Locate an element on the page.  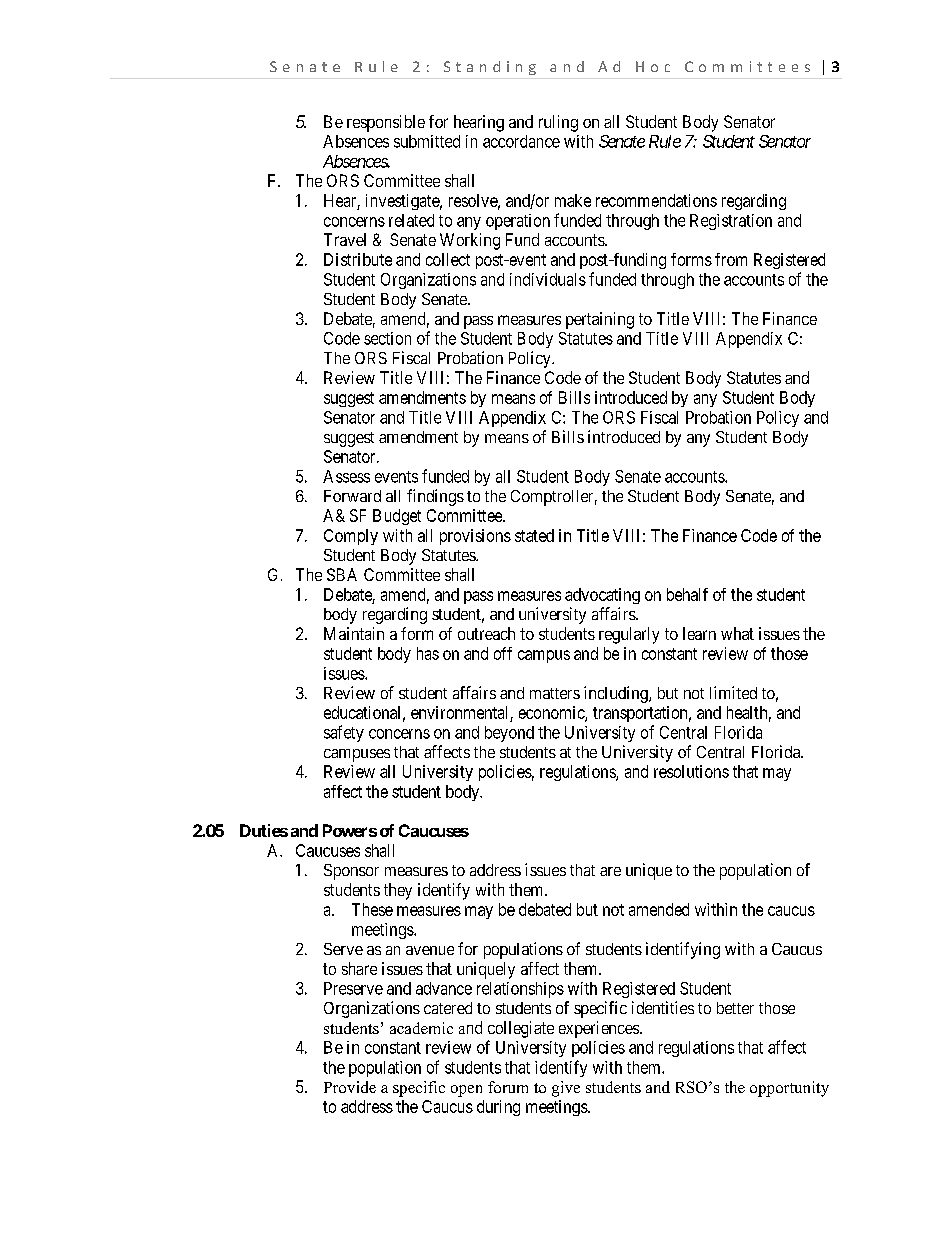
Provide is located at coordinates (350, 1087).
